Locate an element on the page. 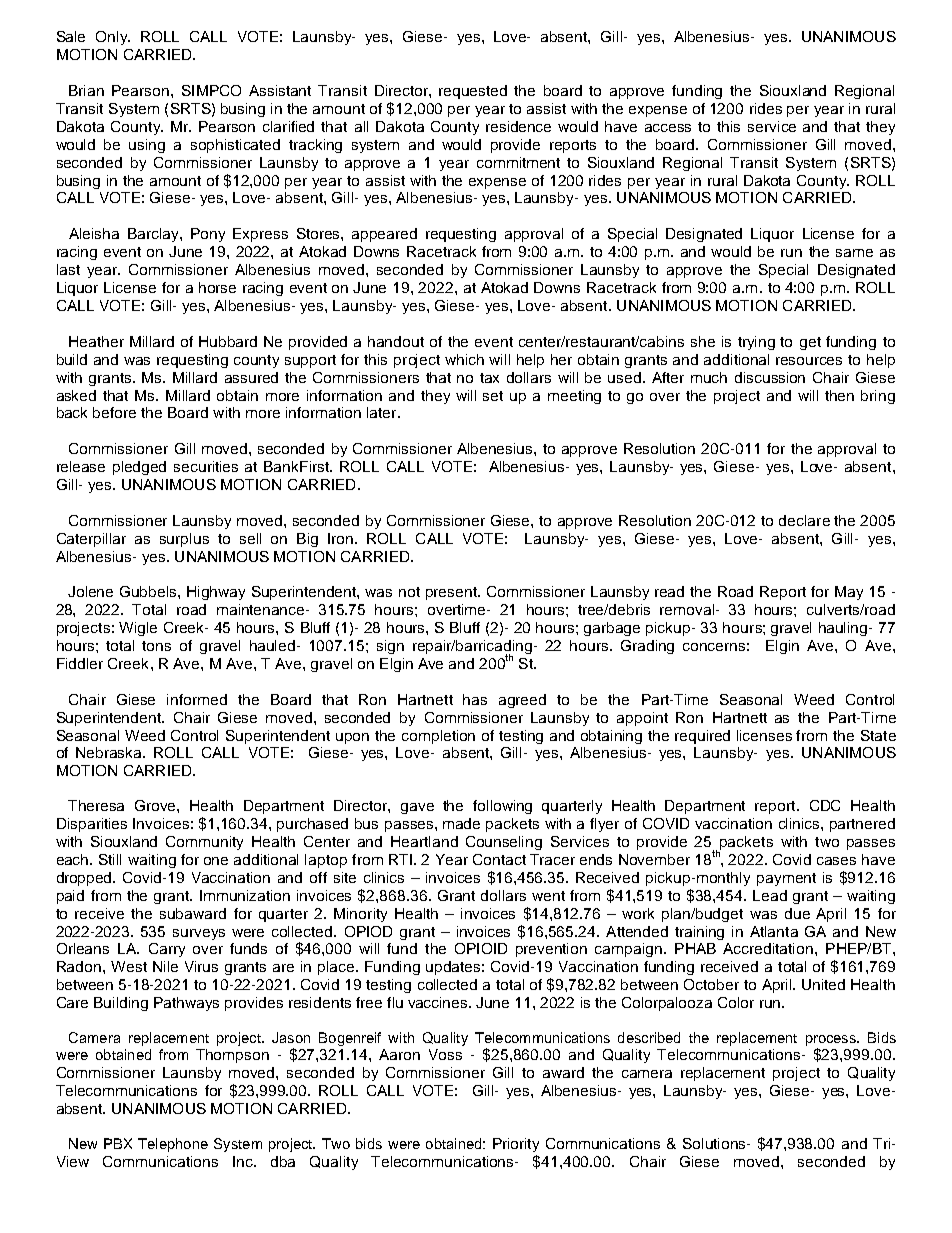 The image size is (952, 1233). Priority is located at coordinates (516, 1145).
